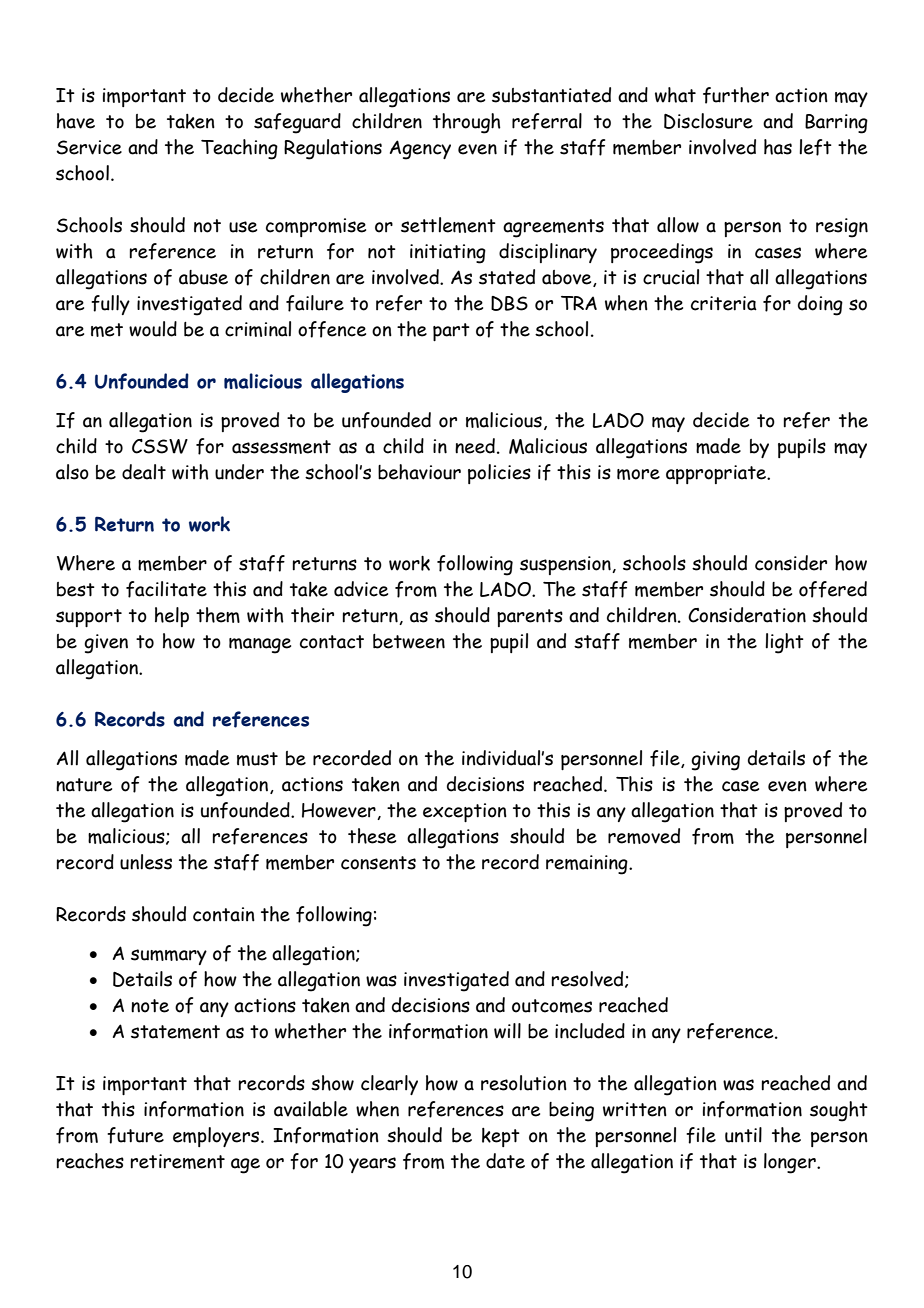 The image size is (924, 1308). What do you see at coordinates (409, 641) in the document?
I see `between` at bounding box center [409, 641].
